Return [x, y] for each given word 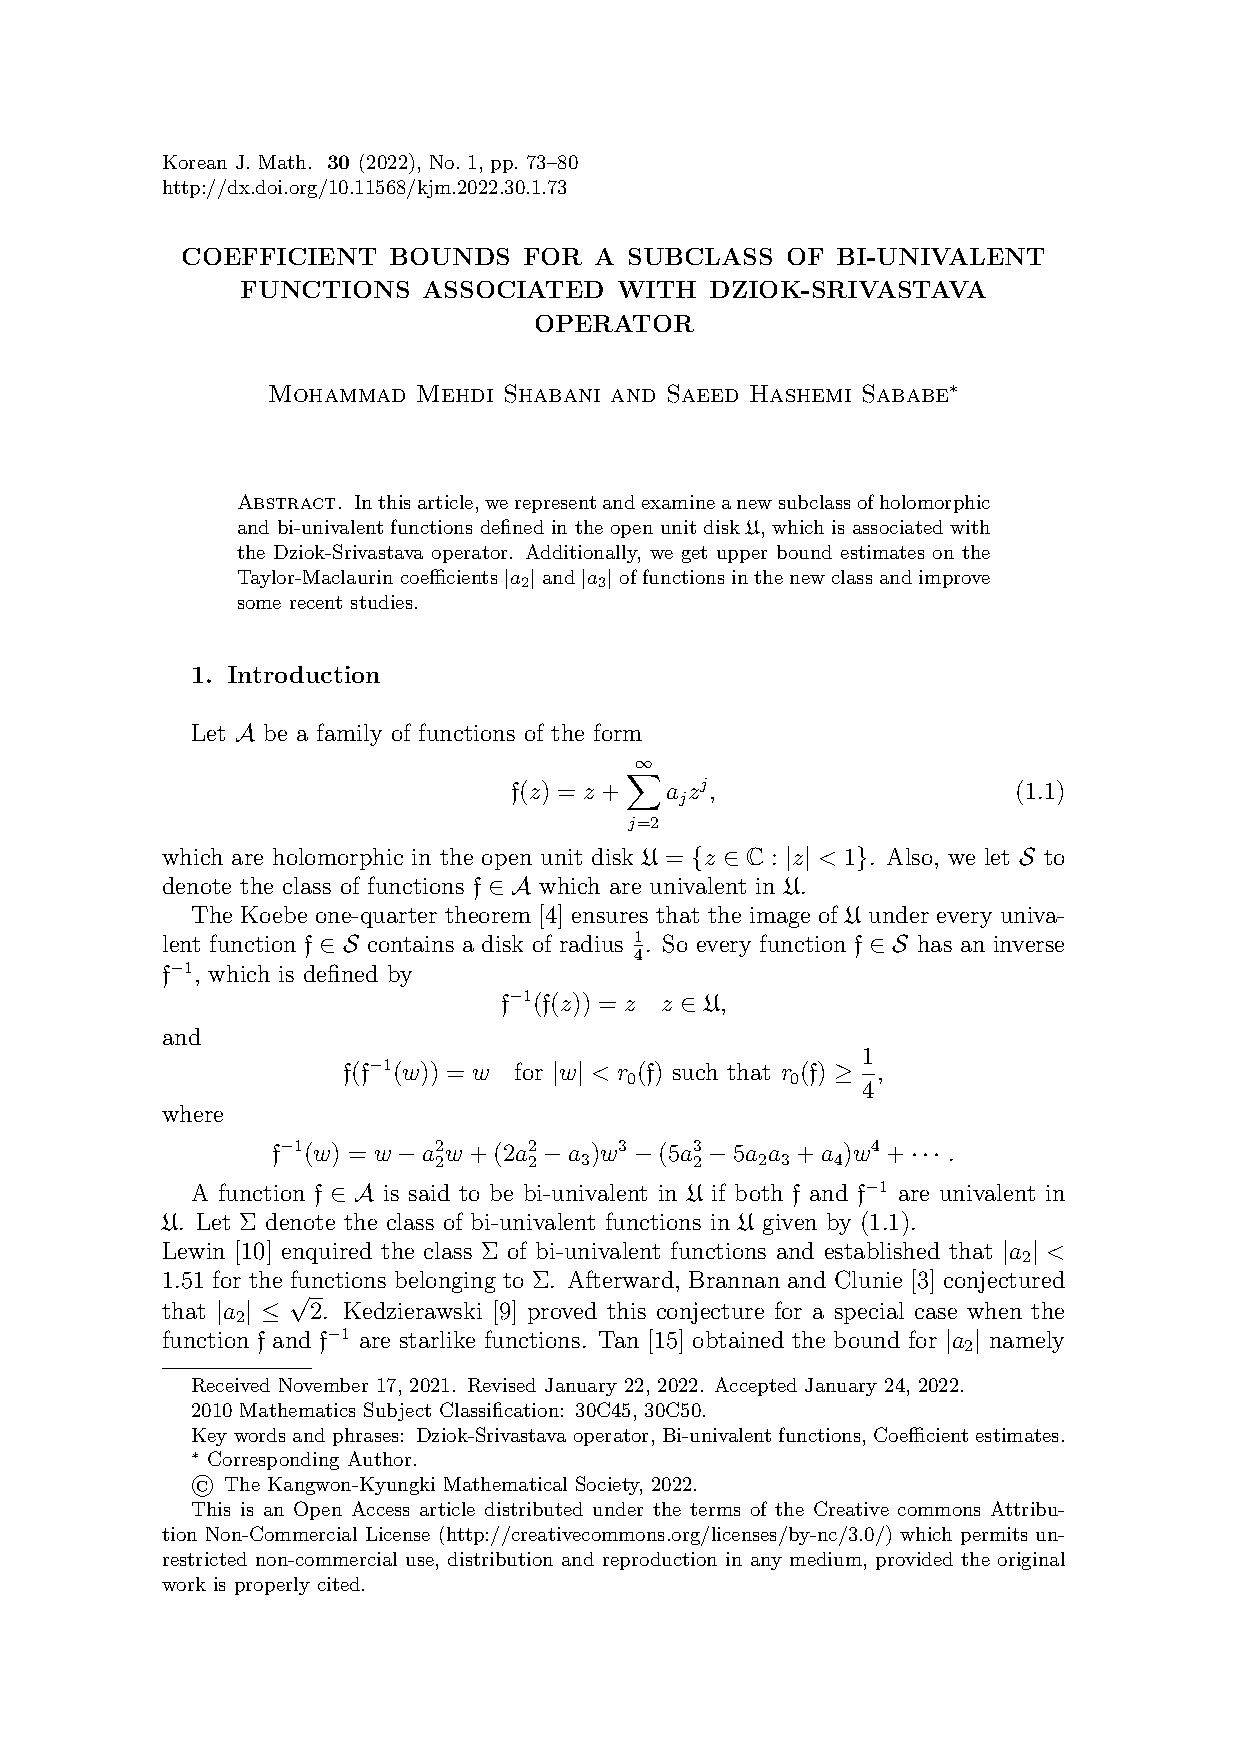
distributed [534, 1509]
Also [909, 856]
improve [954, 579]
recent [316, 602]
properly [272, 1586]
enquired [327, 1253]
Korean [195, 162]
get [694, 554]
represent [555, 504]
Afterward [621, 1279]
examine [678, 502]
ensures [610, 917]
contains [411, 944]
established [882, 1250]
